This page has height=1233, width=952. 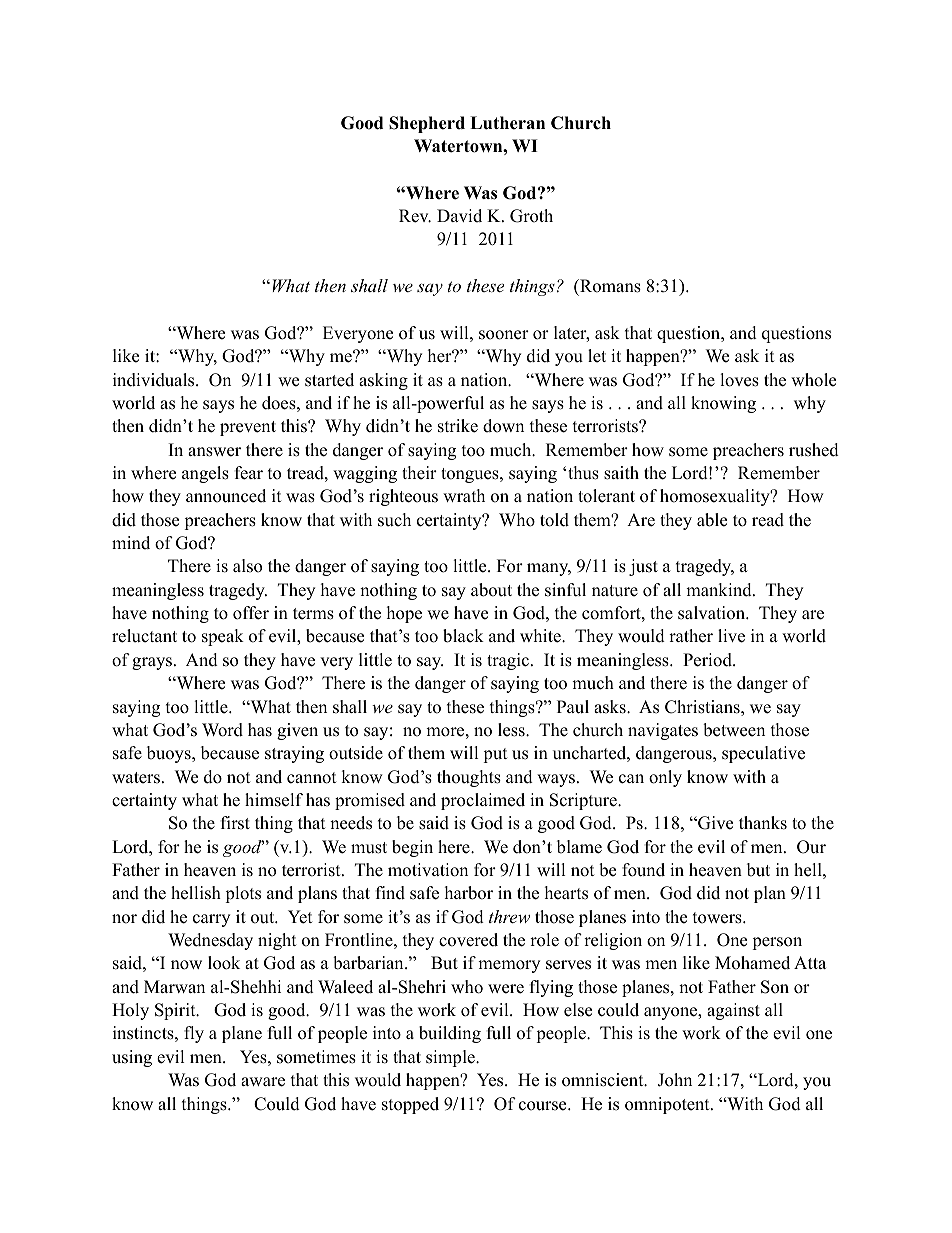 I want to click on tongues, so click(x=471, y=475).
